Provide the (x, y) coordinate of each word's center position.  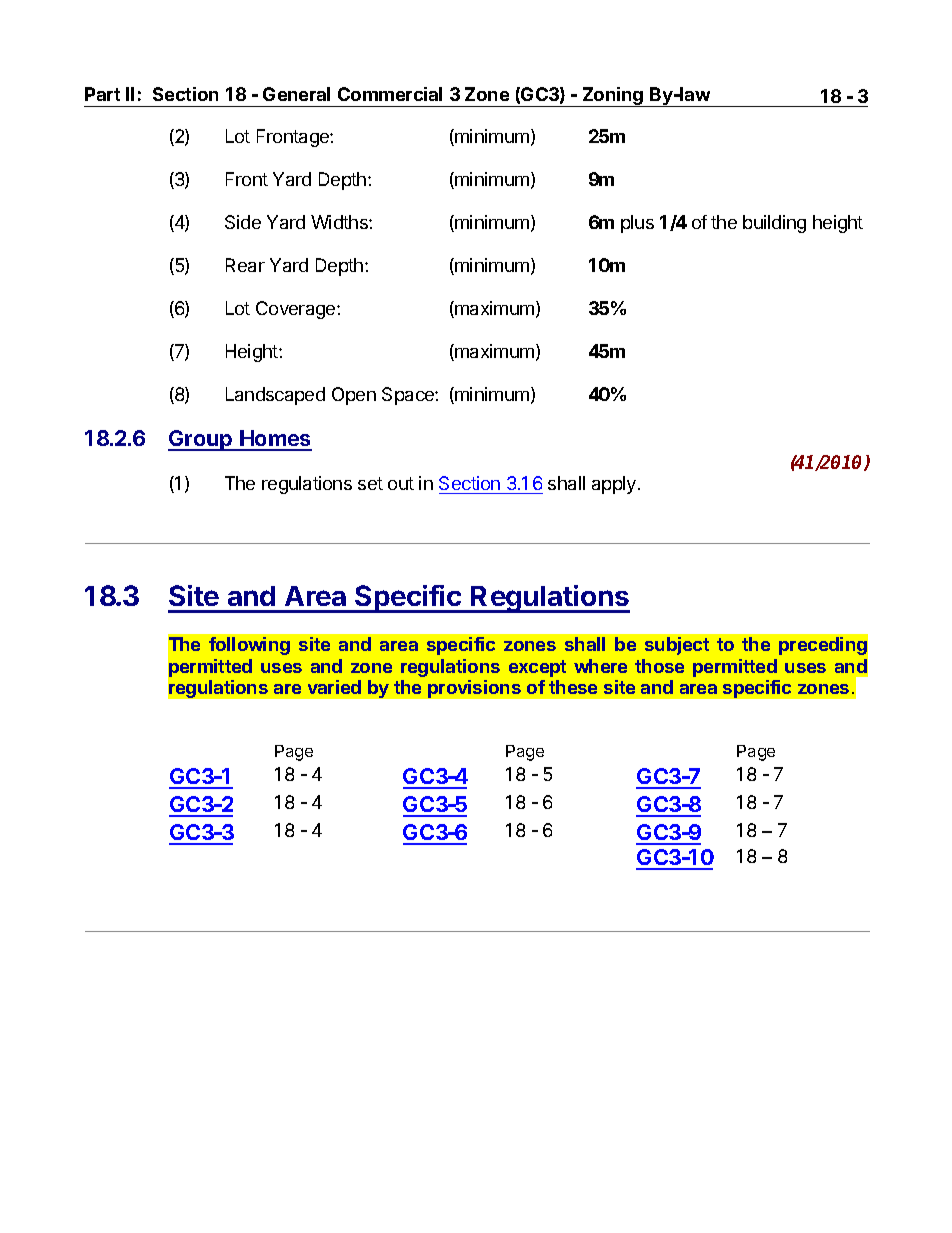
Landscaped (275, 396)
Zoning (613, 97)
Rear (245, 265)
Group (201, 440)
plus (637, 224)
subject (677, 646)
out (401, 483)
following (249, 646)
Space (409, 396)
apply (614, 485)
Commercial (390, 94)
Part (102, 94)
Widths (340, 222)
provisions (474, 689)
